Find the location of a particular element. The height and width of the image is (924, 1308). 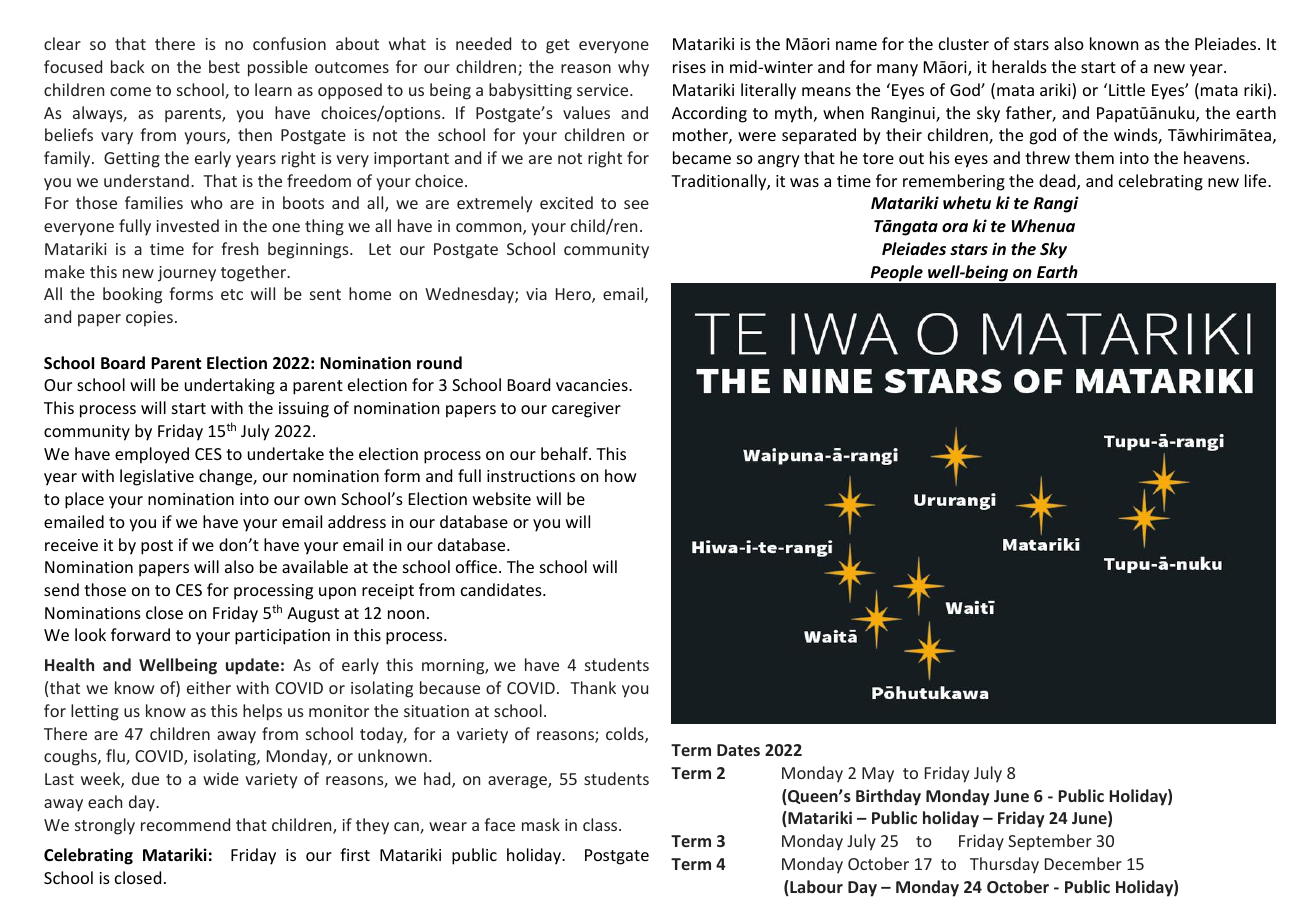

class is located at coordinates (601, 824).
